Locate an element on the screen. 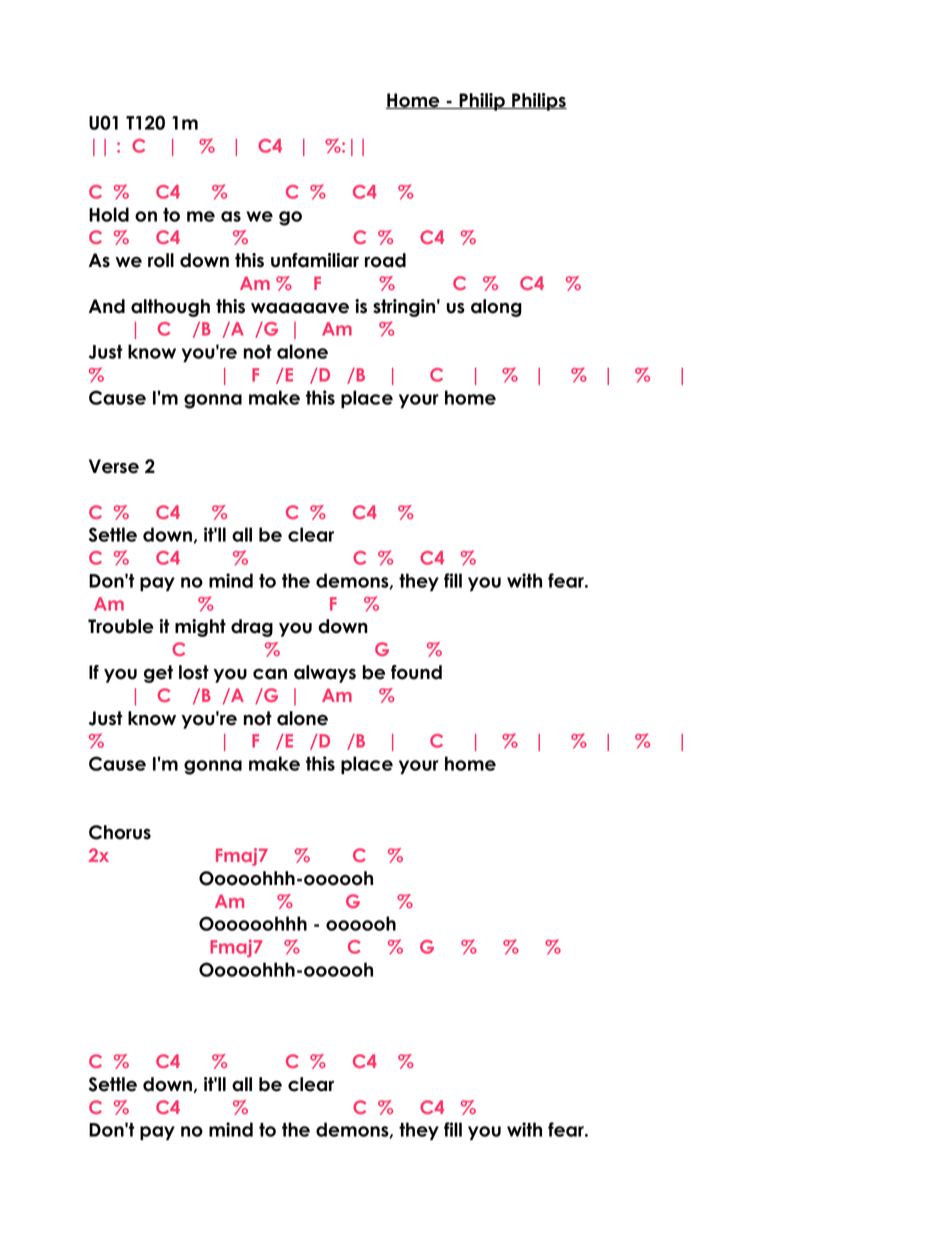 This screenshot has width=952, height=1233. roll is located at coordinates (161, 260).
